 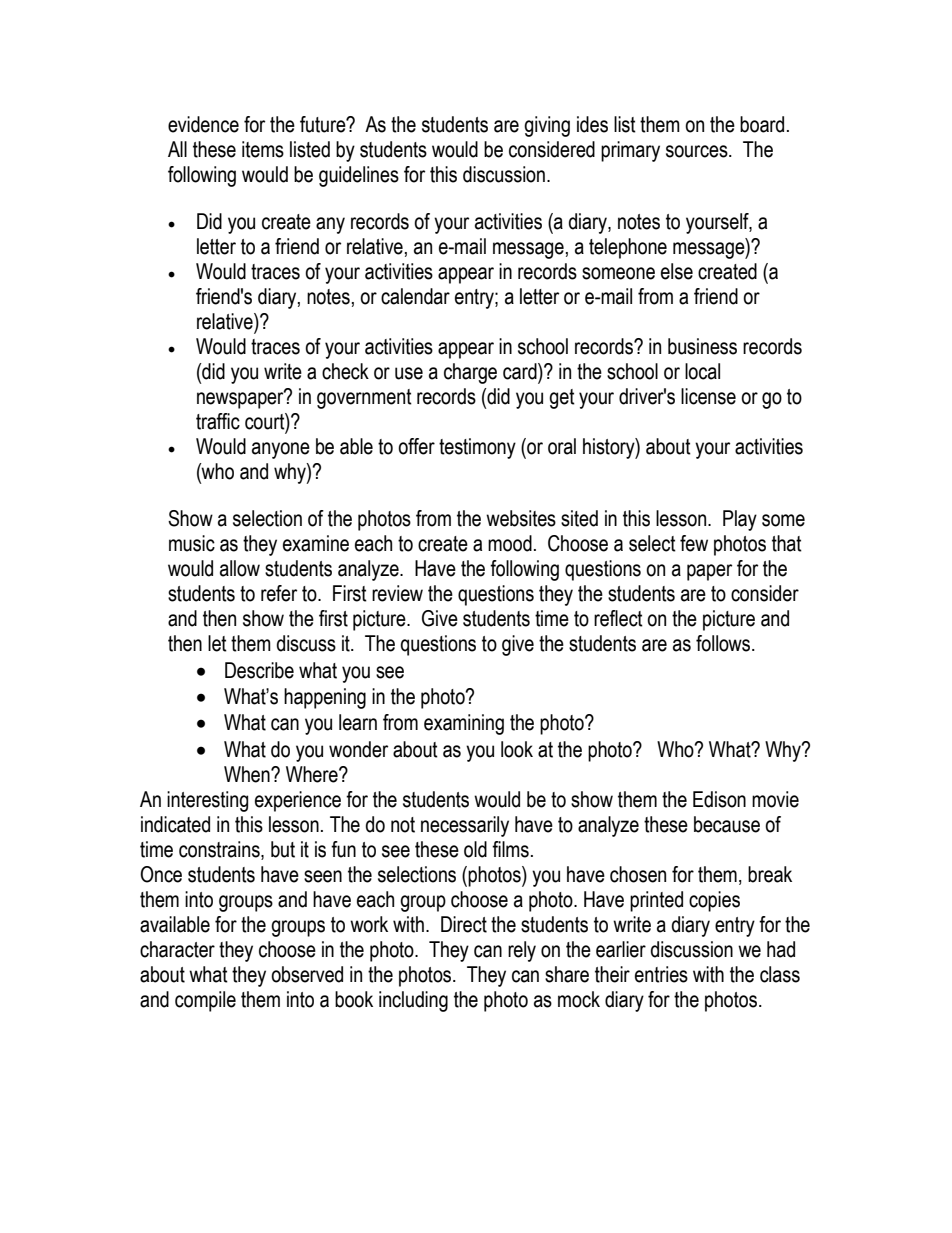 I want to click on items, so click(x=263, y=149).
